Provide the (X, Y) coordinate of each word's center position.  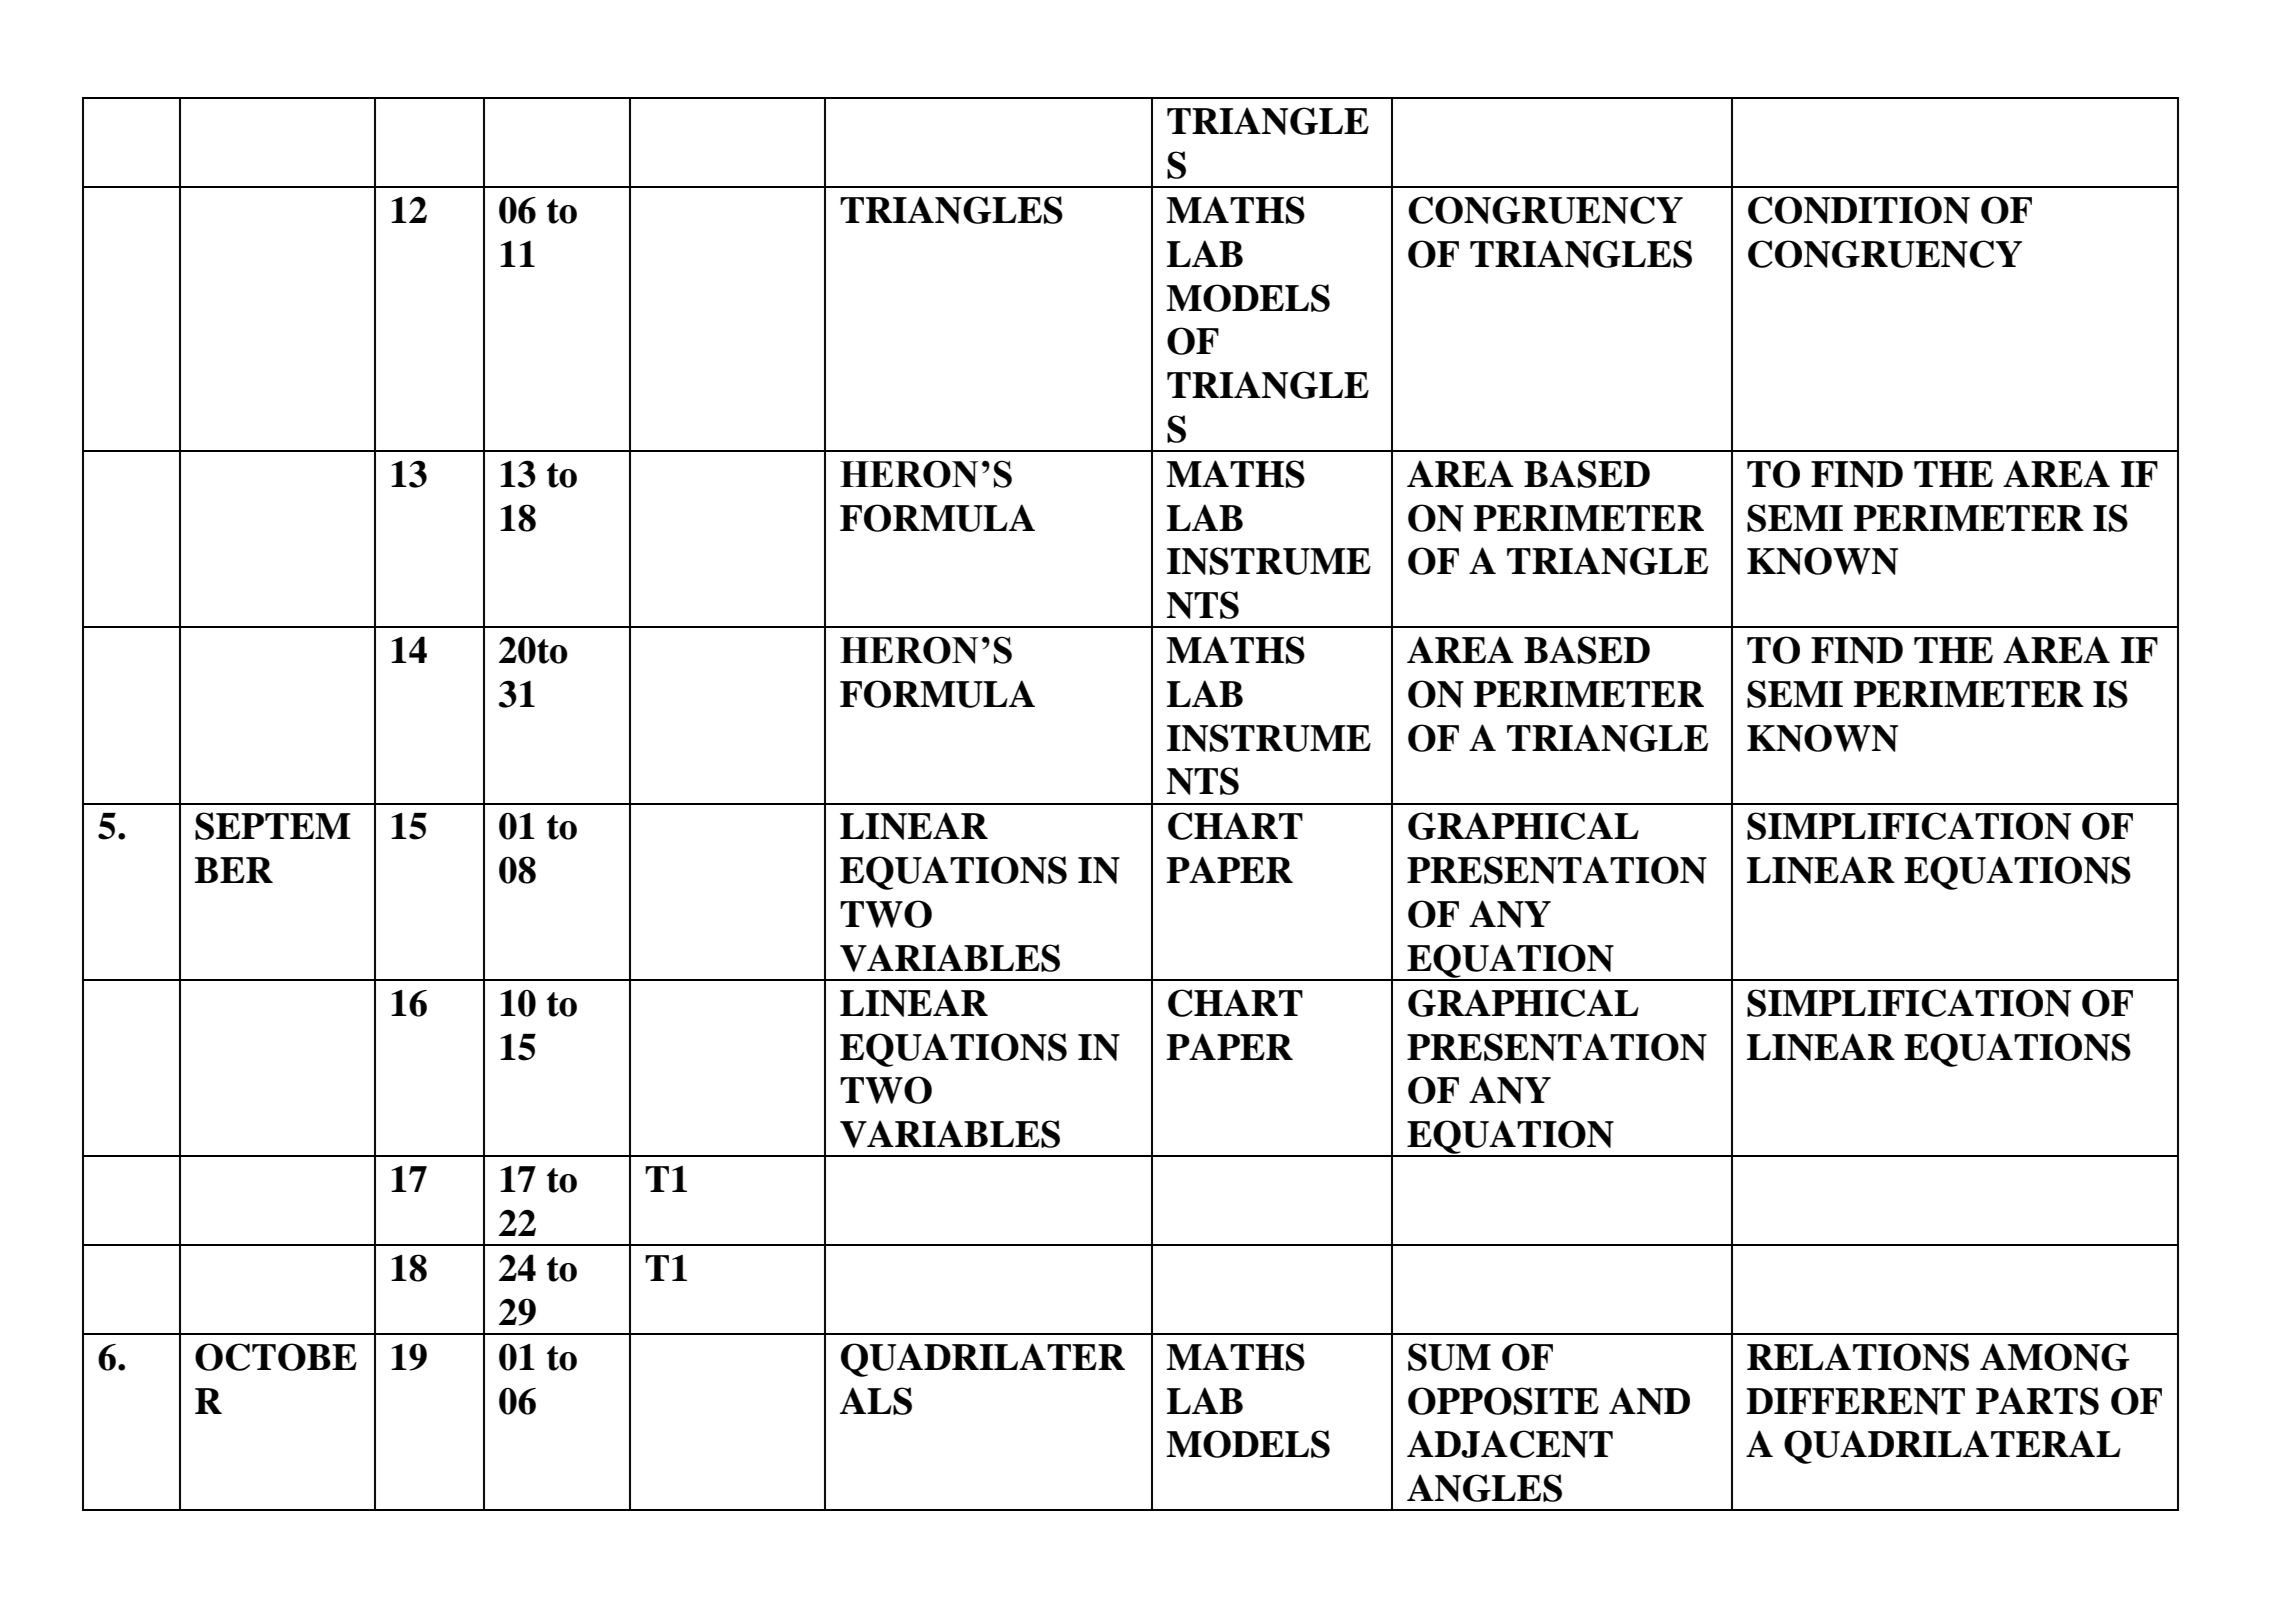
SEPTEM (273, 826)
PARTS (2037, 1401)
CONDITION (1859, 210)
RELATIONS (1858, 1357)
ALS (876, 1401)
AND (1649, 1401)
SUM (1449, 1357)
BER (234, 870)
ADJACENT (1510, 1444)
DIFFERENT (1855, 1401)
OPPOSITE (1503, 1401)
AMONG (2055, 1357)
